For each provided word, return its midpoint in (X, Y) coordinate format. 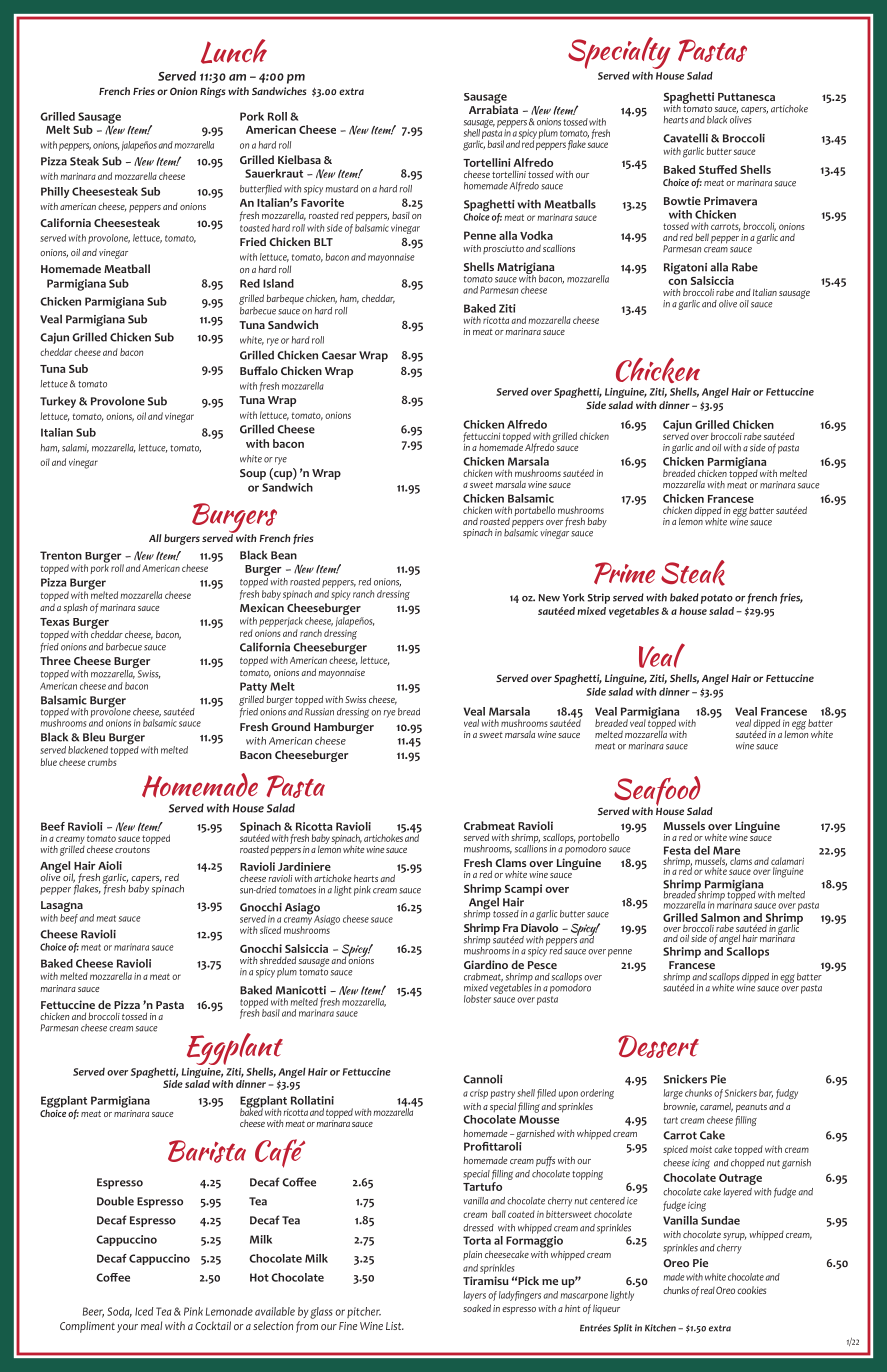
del (702, 850)
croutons (132, 849)
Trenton (61, 555)
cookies (751, 1290)
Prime (624, 573)
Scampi (523, 890)
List (395, 1326)
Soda (119, 1312)
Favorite (322, 202)
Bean (284, 555)
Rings (212, 92)
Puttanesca (746, 97)
